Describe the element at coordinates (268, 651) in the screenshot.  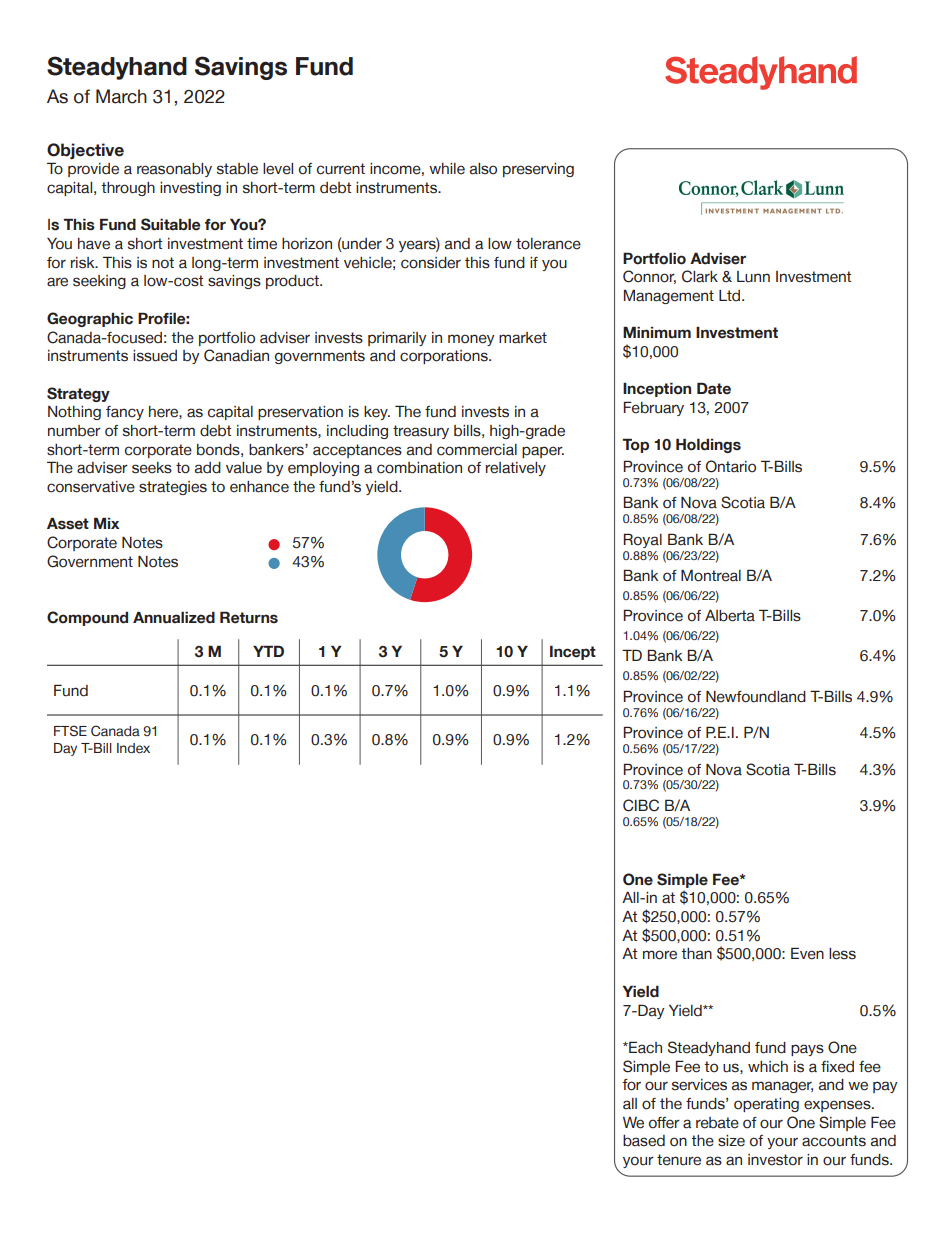
I see `YTD` at that location.
